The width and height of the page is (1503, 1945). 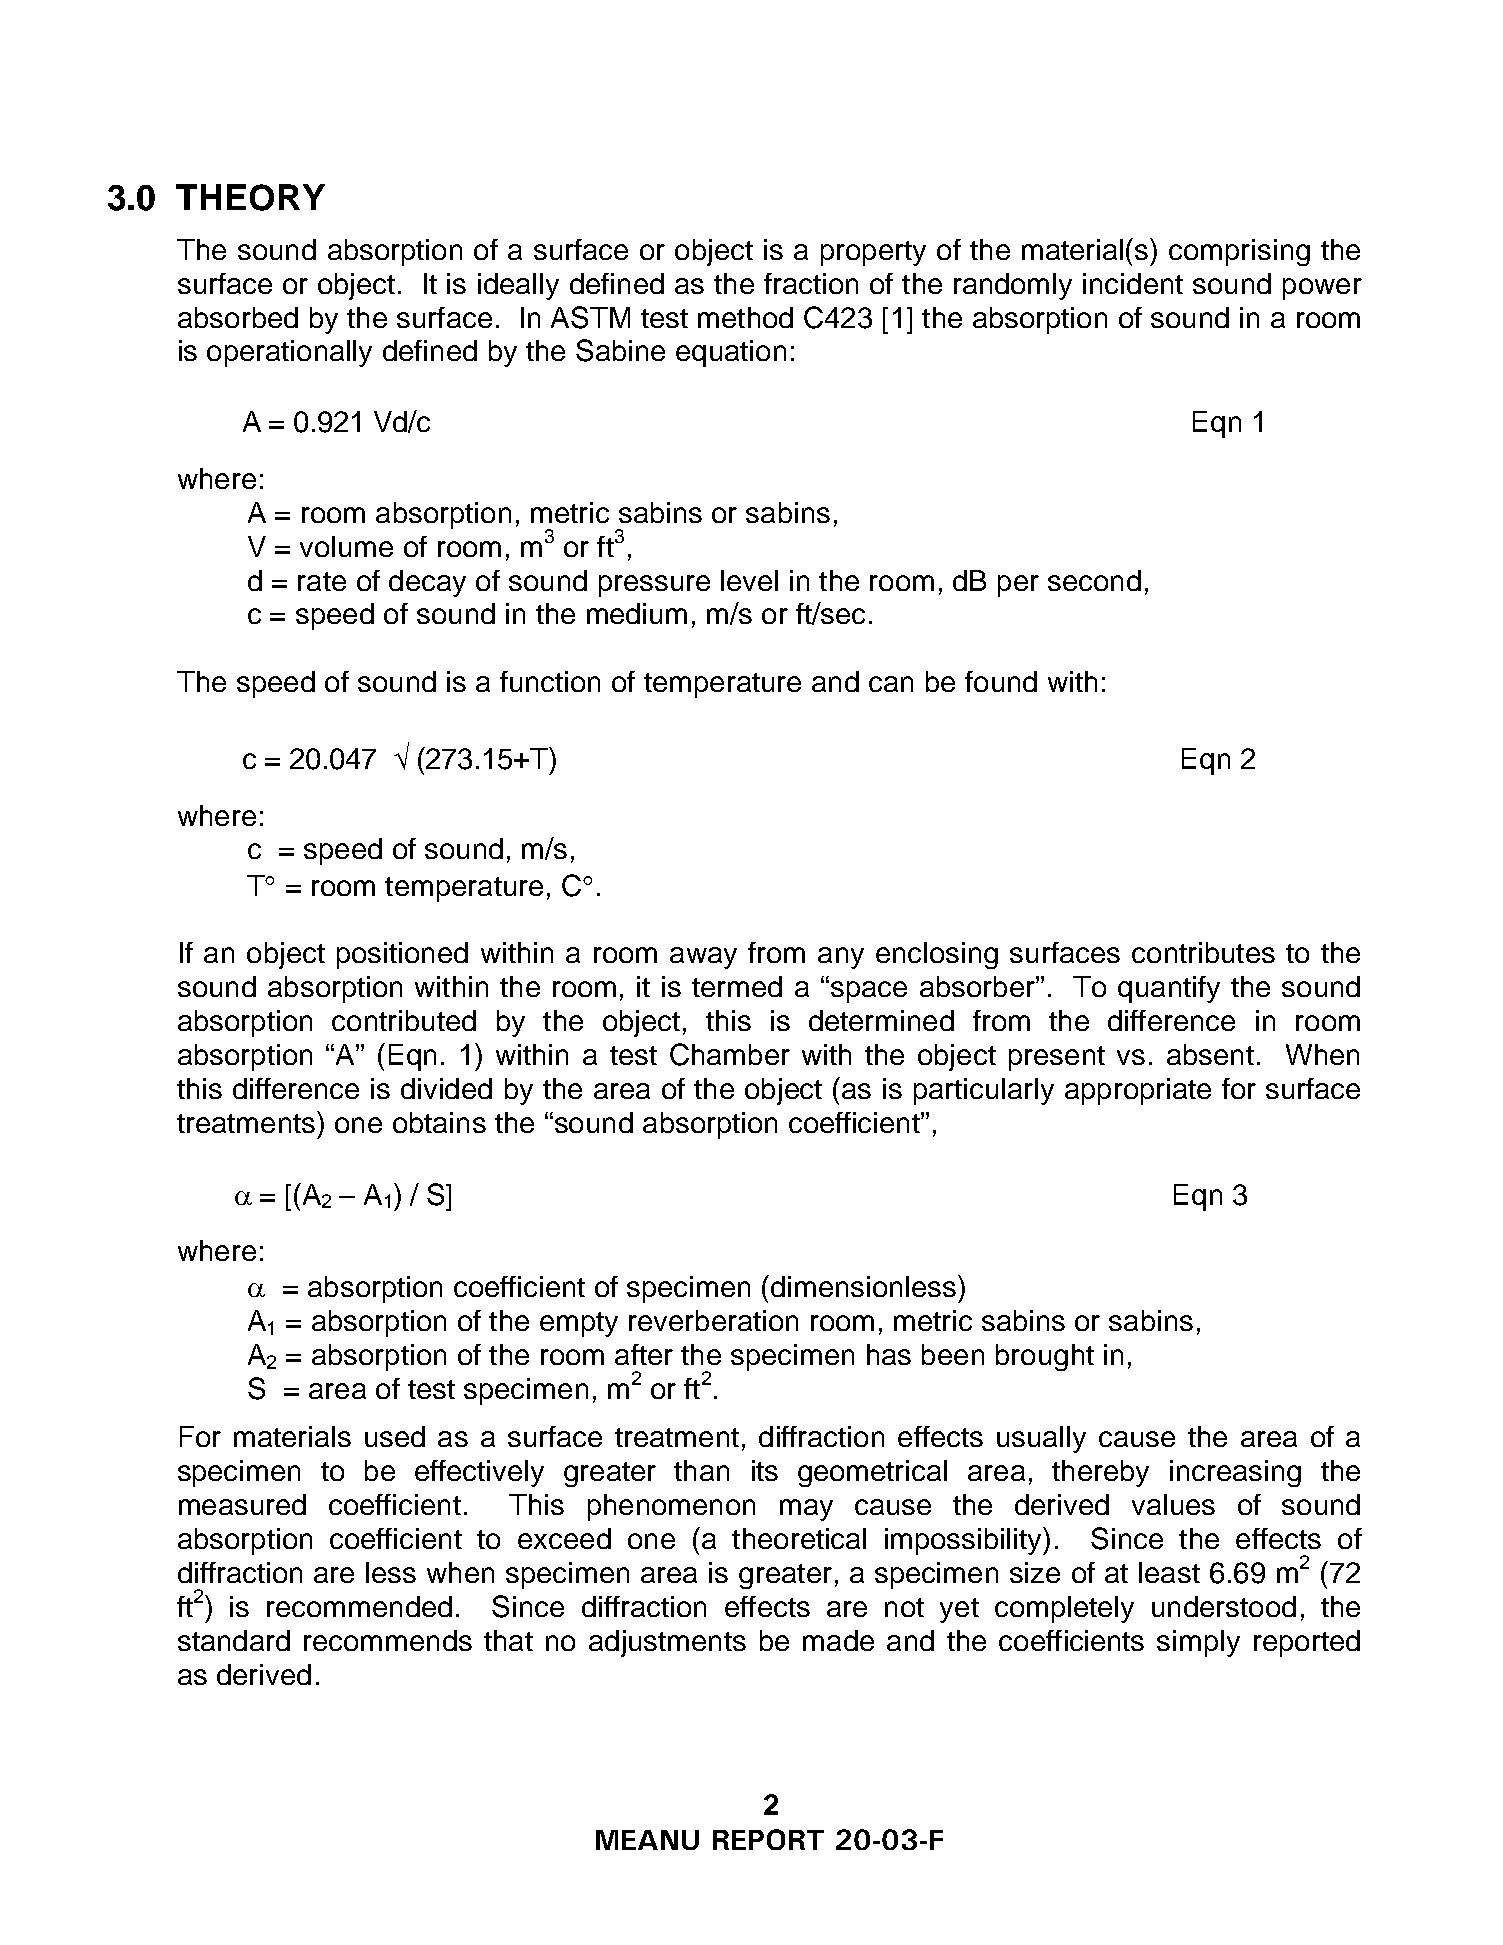 I want to click on level, so click(x=749, y=580).
